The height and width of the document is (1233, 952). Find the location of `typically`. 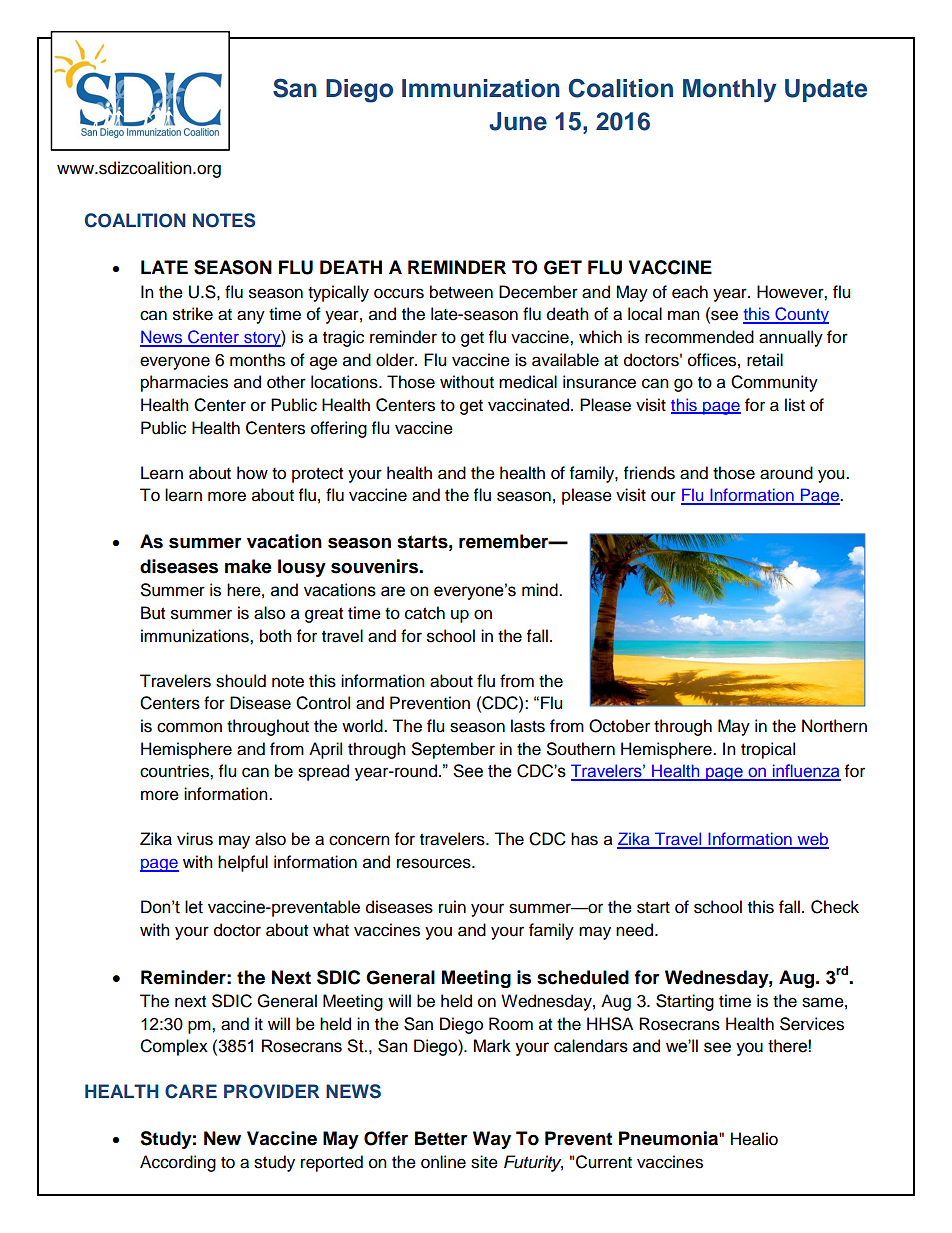

typically is located at coordinates (338, 293).
